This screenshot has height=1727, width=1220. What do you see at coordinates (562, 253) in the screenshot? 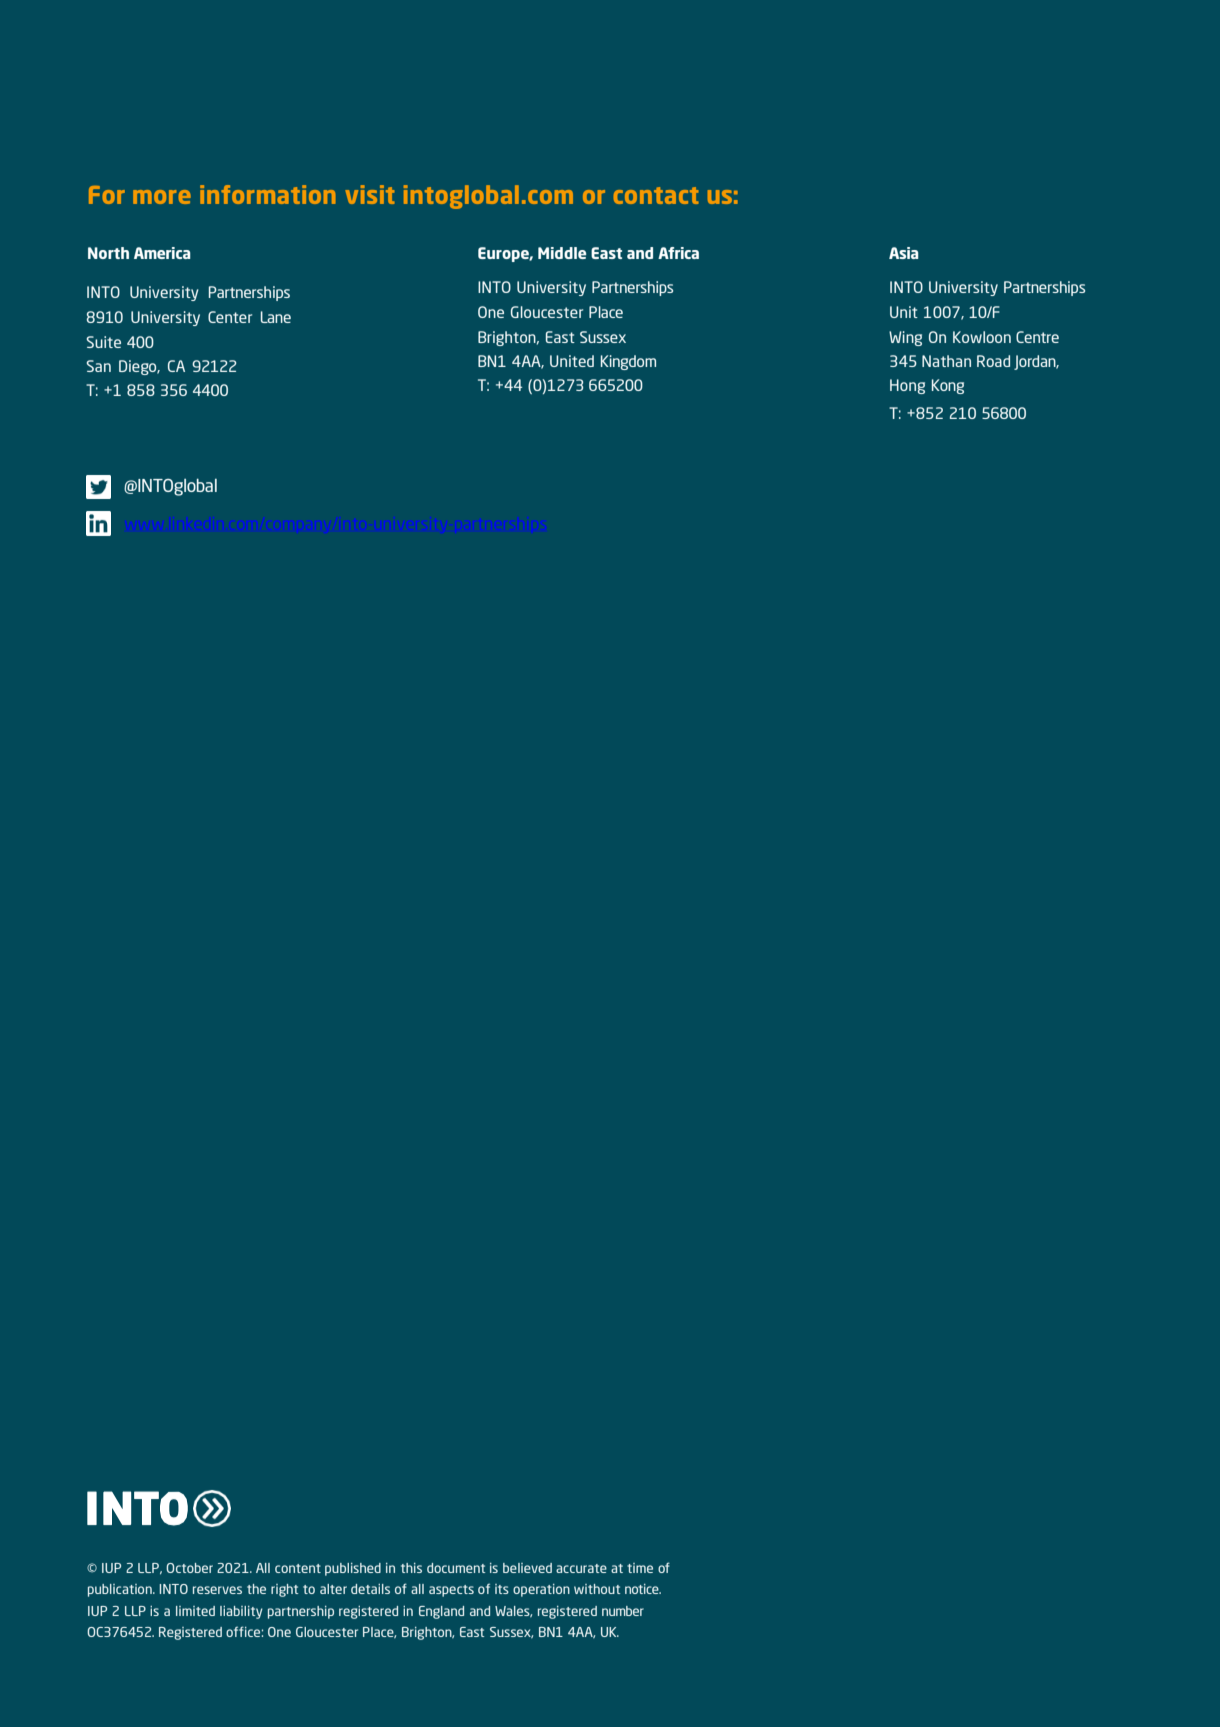
I see `Middle` at bounding box center [562, 253].
